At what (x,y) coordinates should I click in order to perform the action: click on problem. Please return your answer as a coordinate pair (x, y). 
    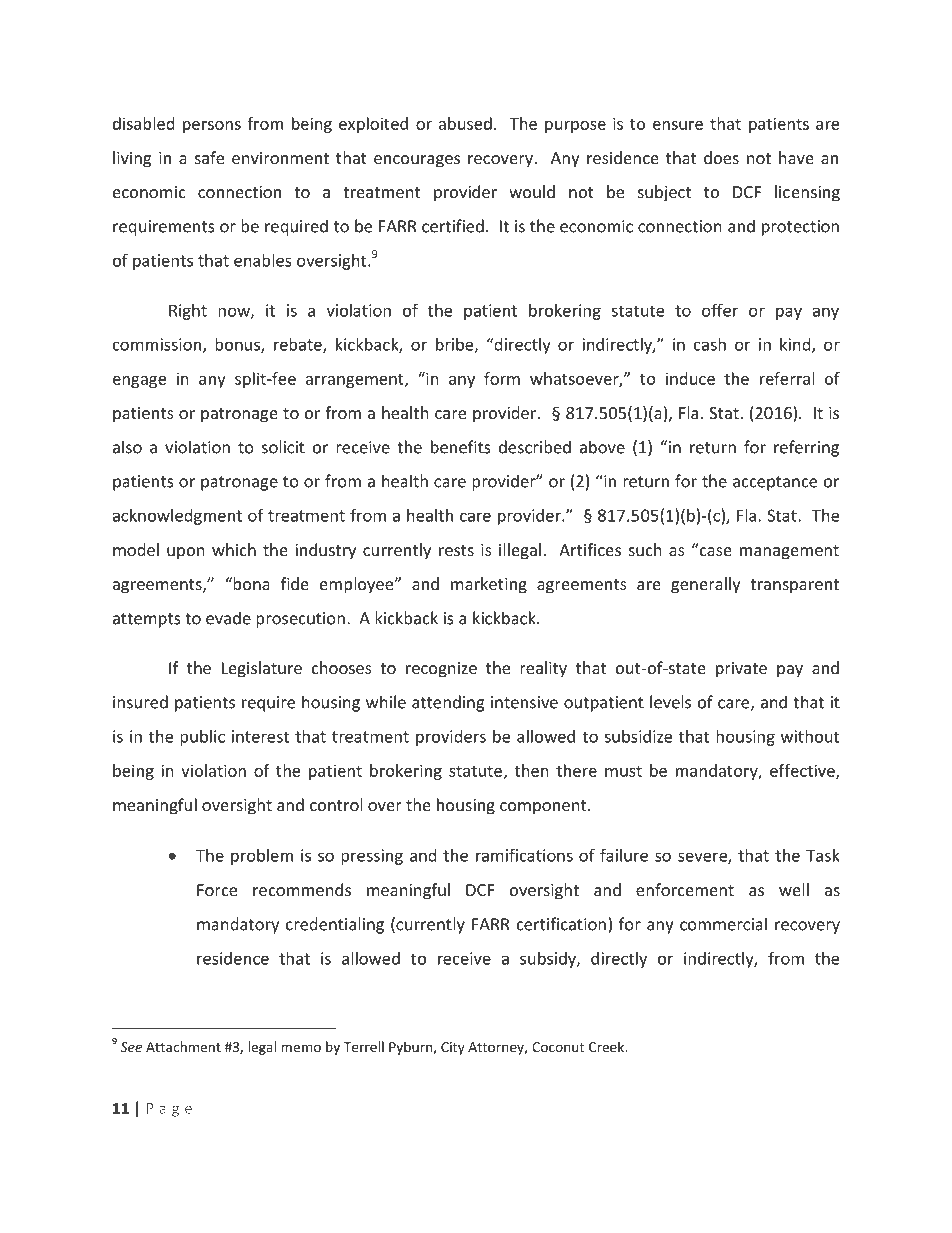
    Looking at the image, I should click on (262, 857).
